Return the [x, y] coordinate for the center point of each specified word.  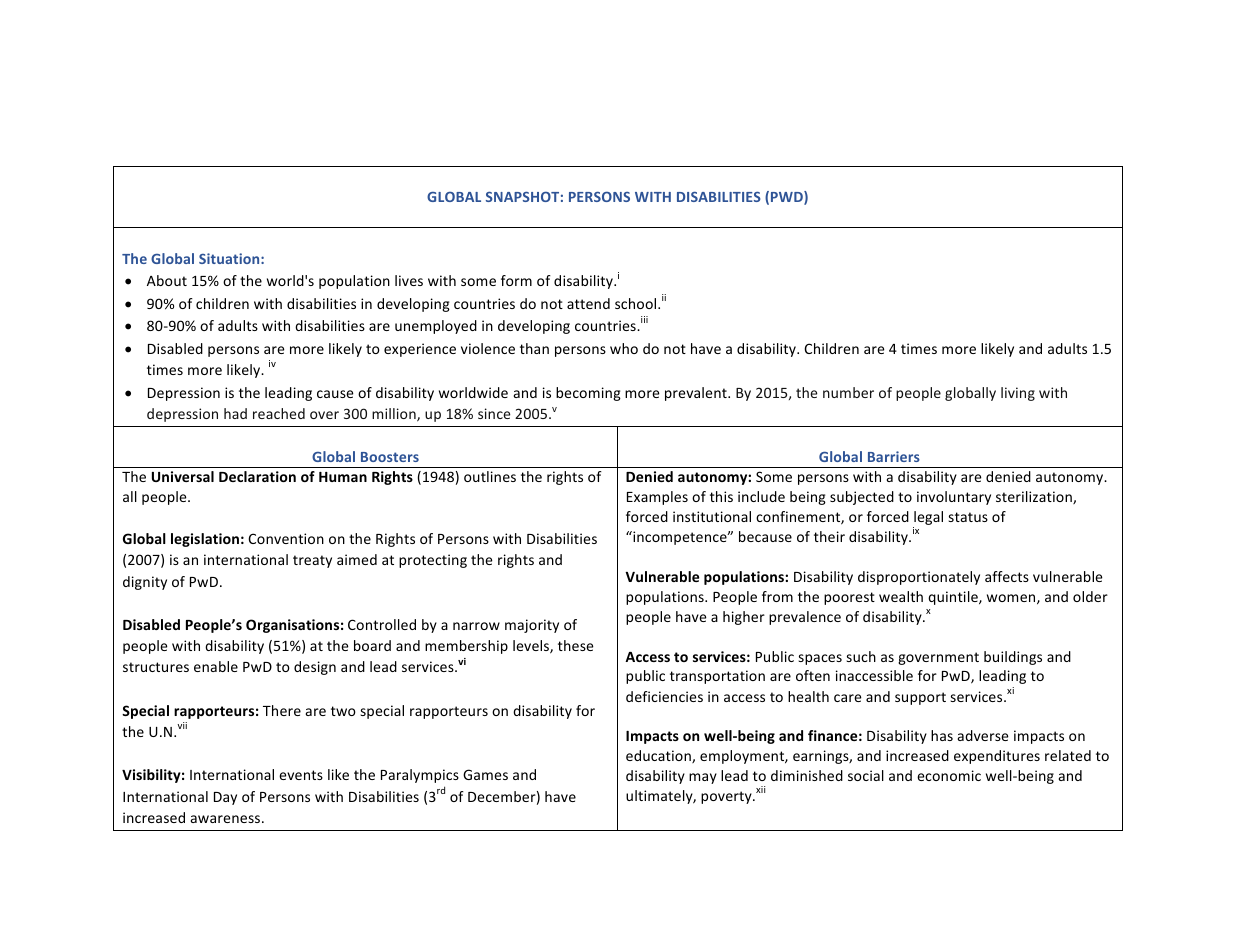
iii [644, 319]
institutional [712, 516]
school [637, 303]
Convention [286, 538]
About [167, 280]
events [301, 775]
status [968, 517]
